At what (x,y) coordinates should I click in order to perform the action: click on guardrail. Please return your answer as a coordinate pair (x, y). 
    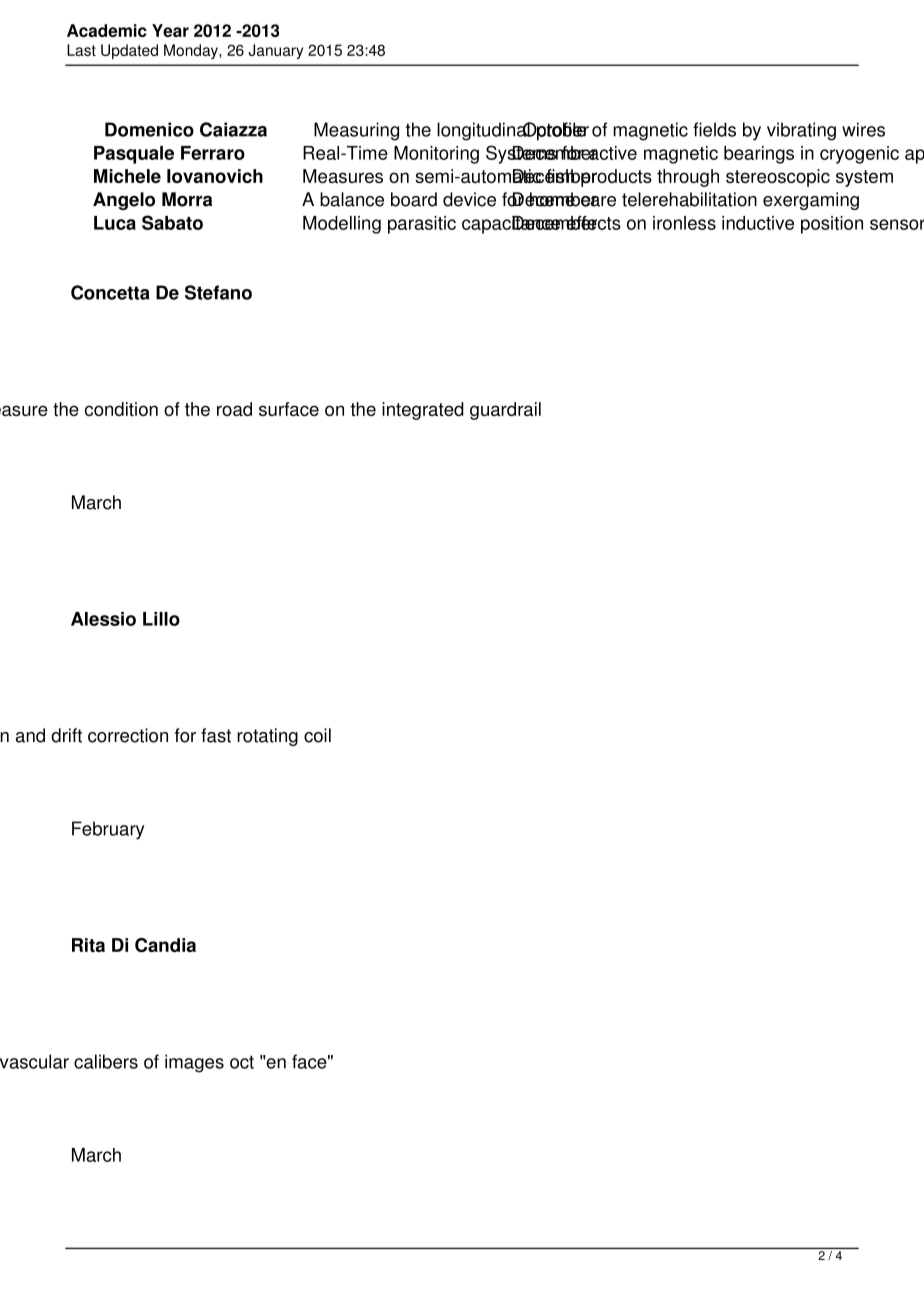
    Looking at the image, I should click on (505, 411).
